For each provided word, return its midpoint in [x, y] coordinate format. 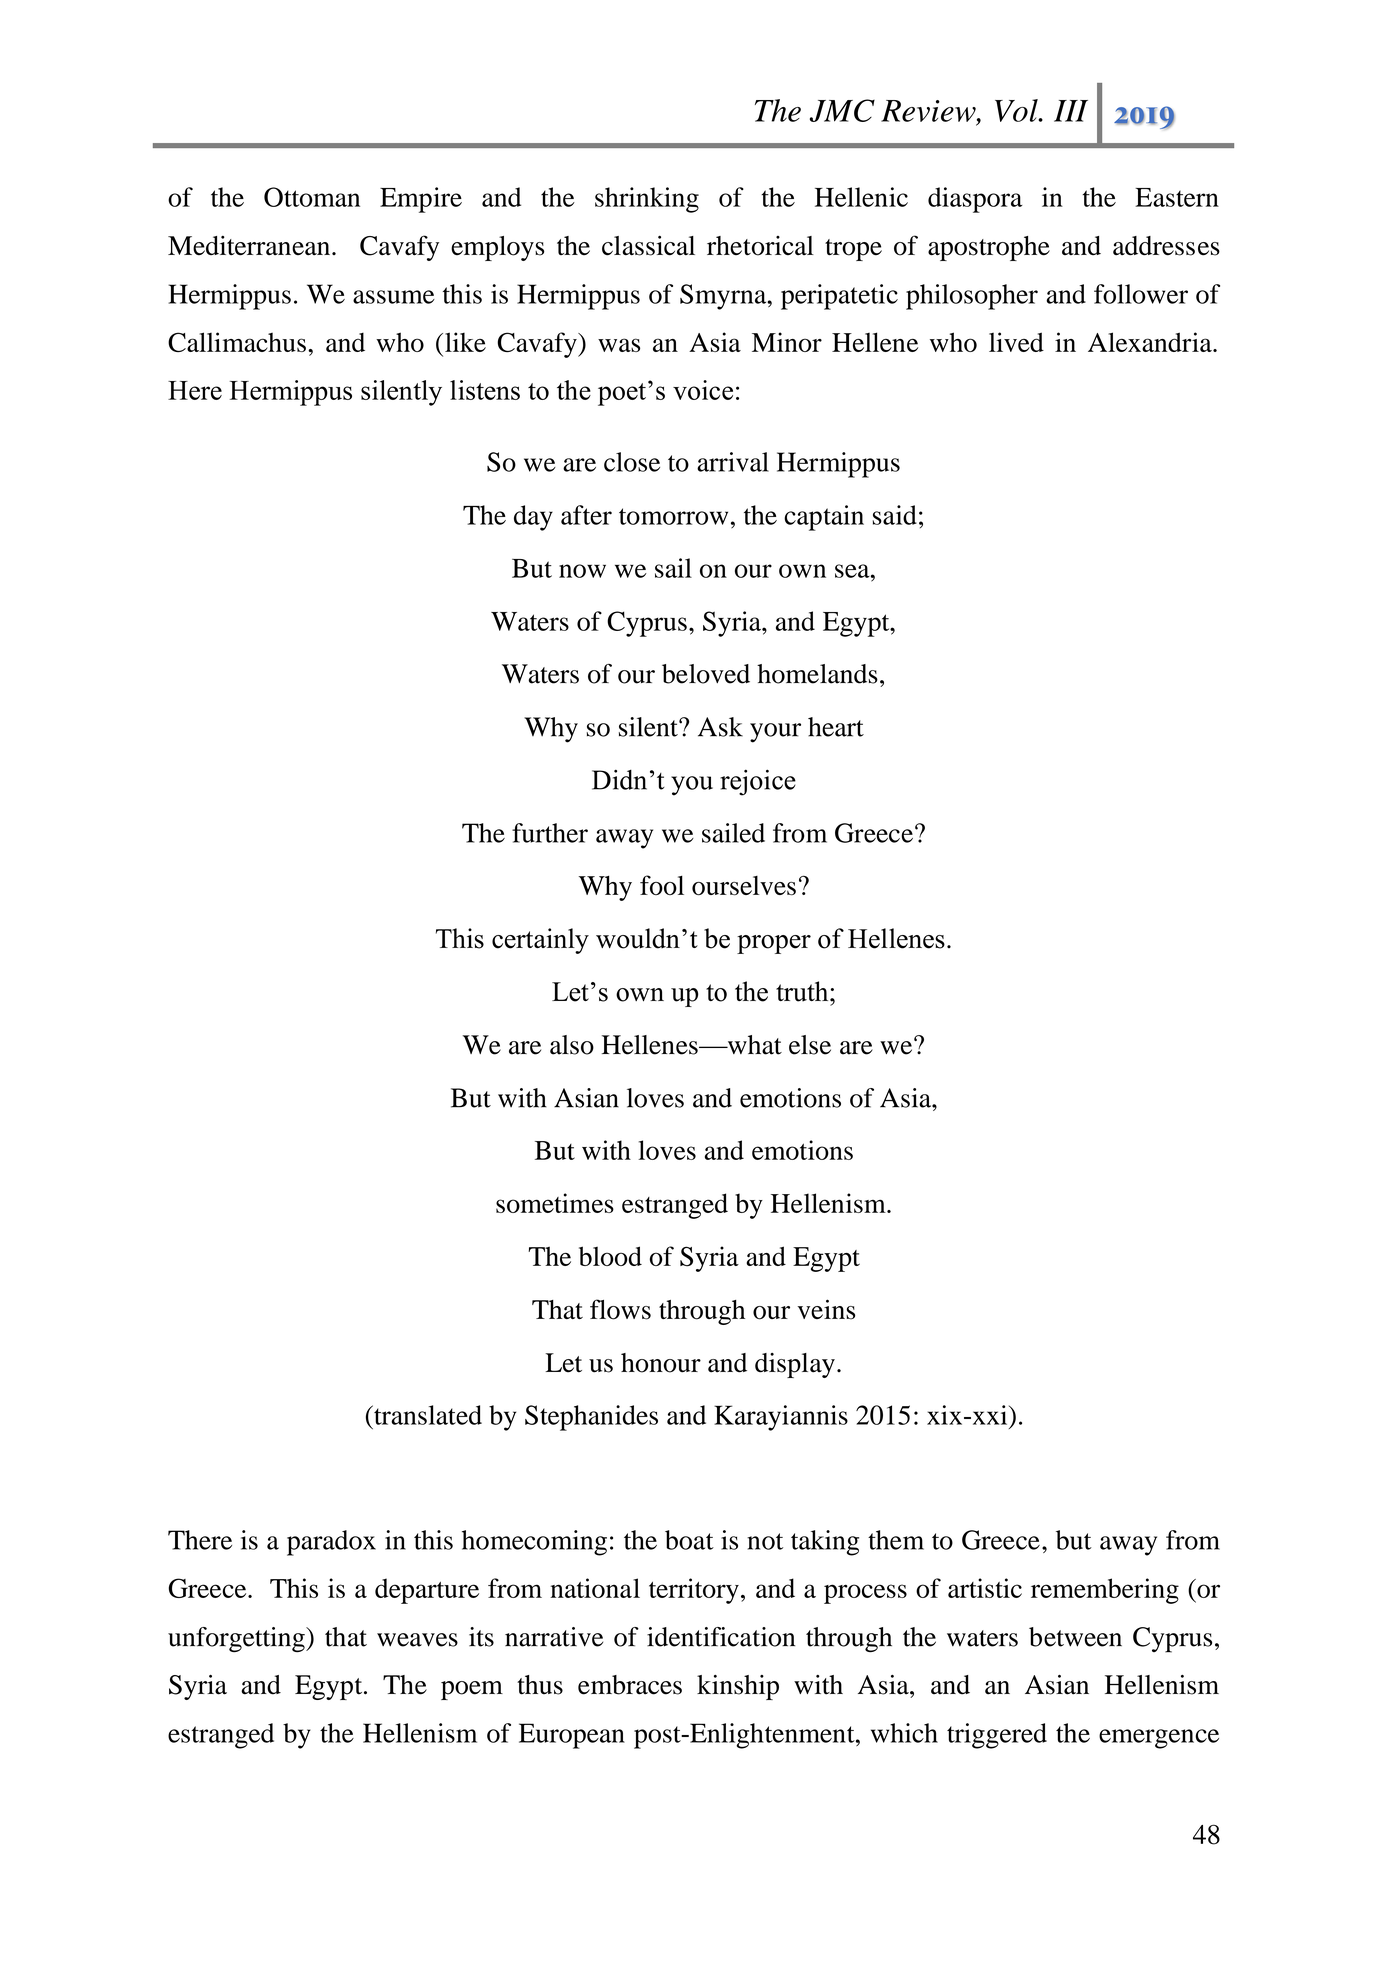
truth [803, 991]
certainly [540, 941]
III [1071, 111]
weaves [417, 1640]
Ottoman [312, 197]
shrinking [647, 200]
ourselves [744, 886]
